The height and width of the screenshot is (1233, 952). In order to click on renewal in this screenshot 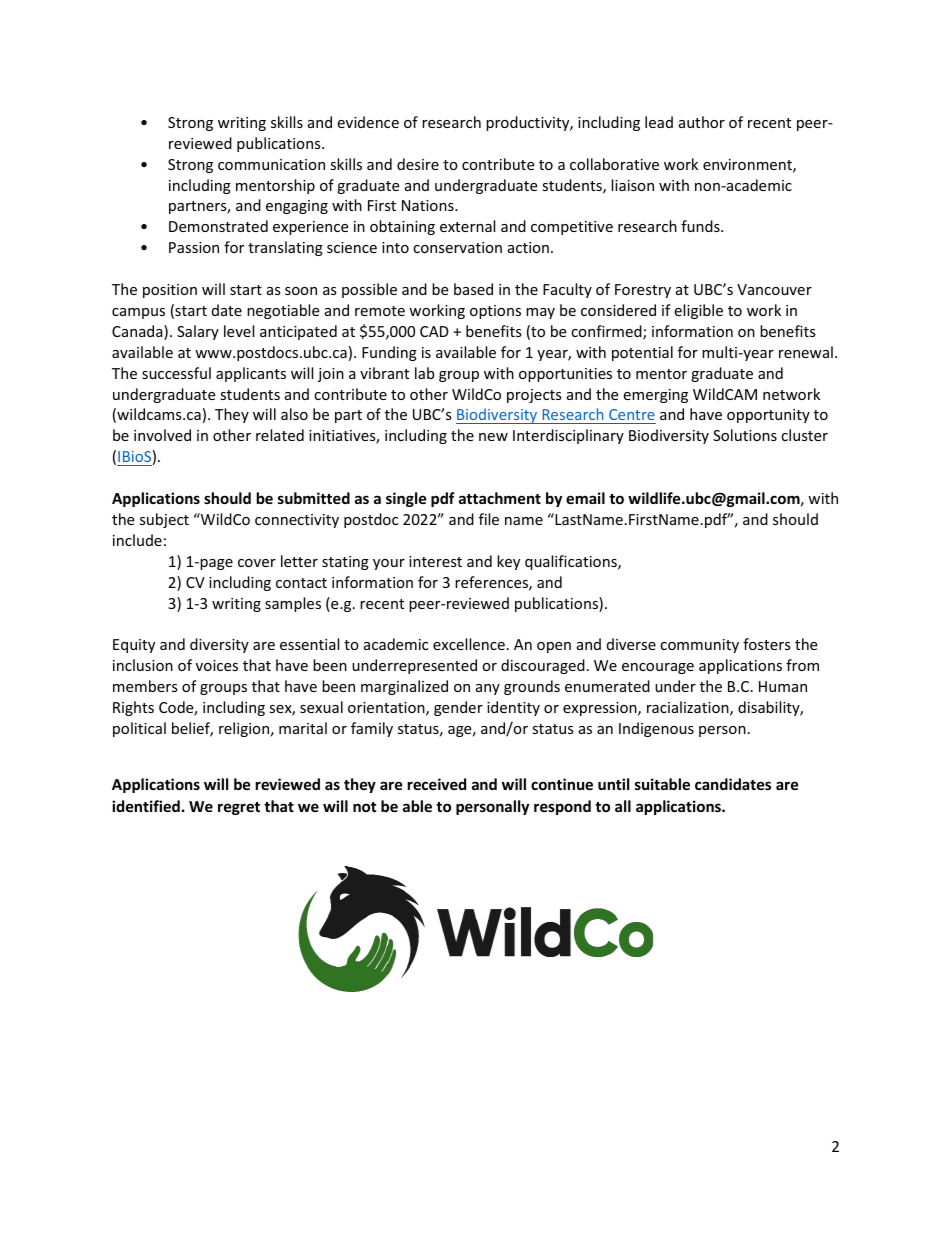, I will do `click(806, 352)`.
